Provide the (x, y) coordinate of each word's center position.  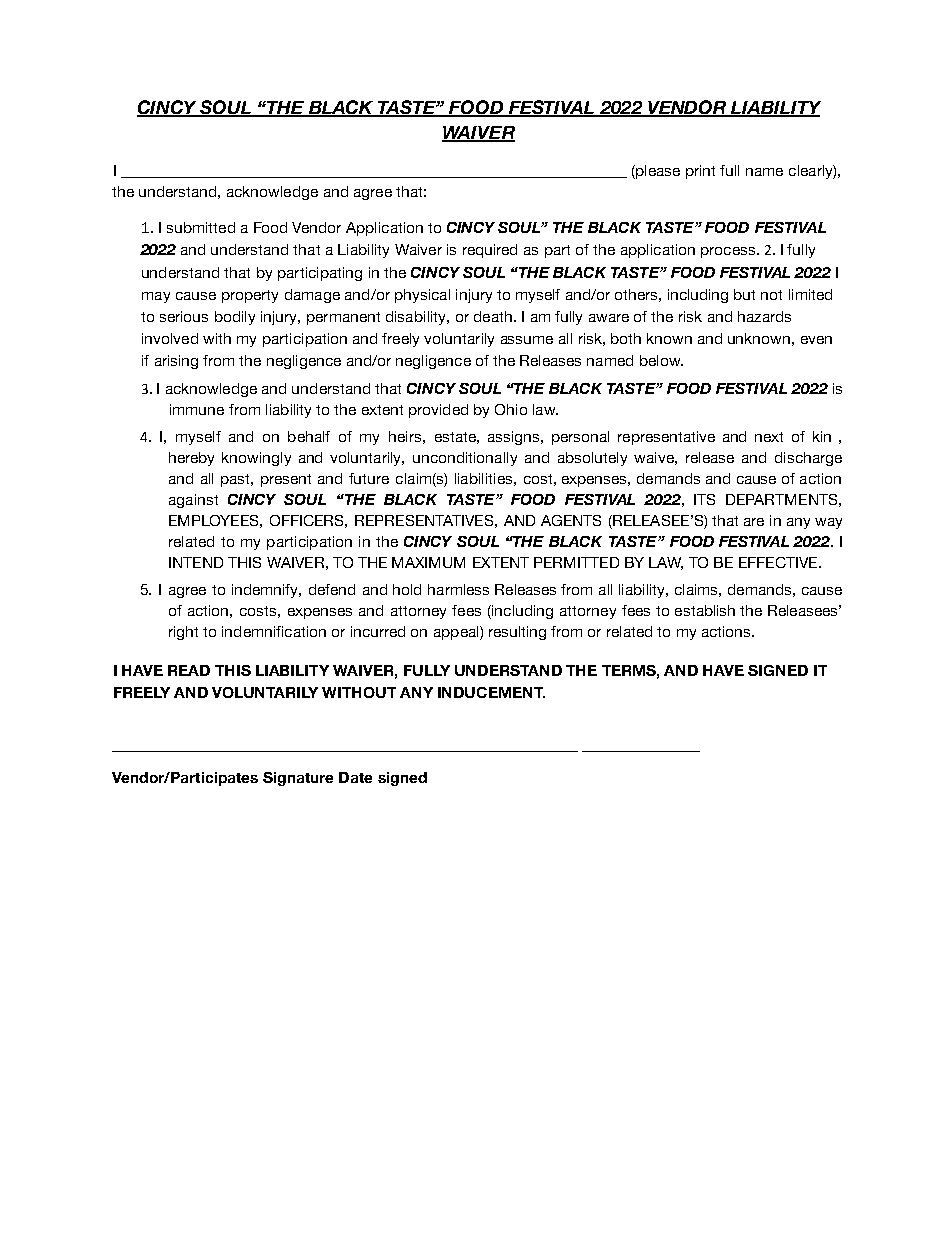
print (700, 172)
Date (355, 777)
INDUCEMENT (491, 692)
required (490, 251)
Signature (298, 779)
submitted (201, 227)
